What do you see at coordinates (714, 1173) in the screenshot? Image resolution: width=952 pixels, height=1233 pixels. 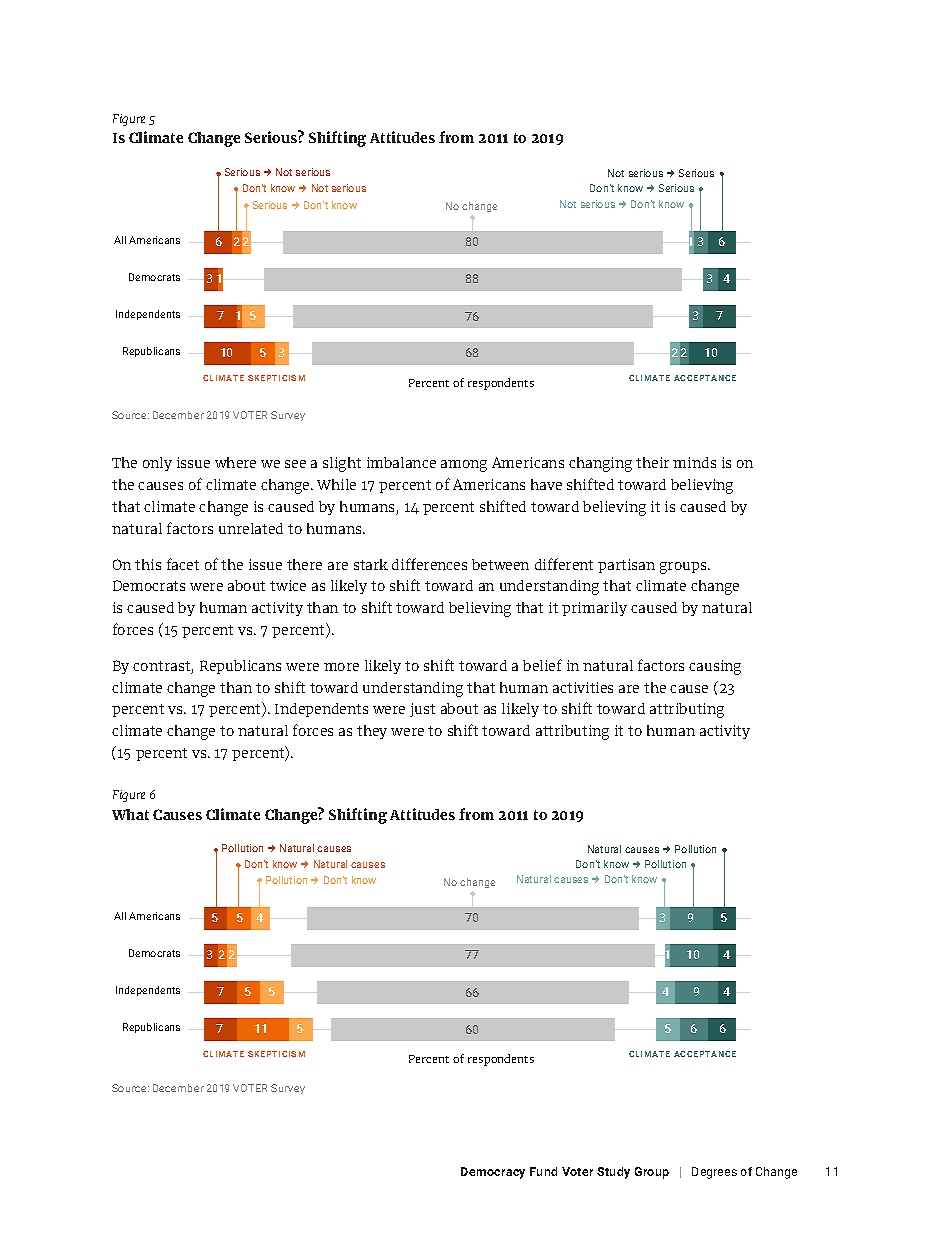 I see `Degrees` at bounding box center [714, 1173].
